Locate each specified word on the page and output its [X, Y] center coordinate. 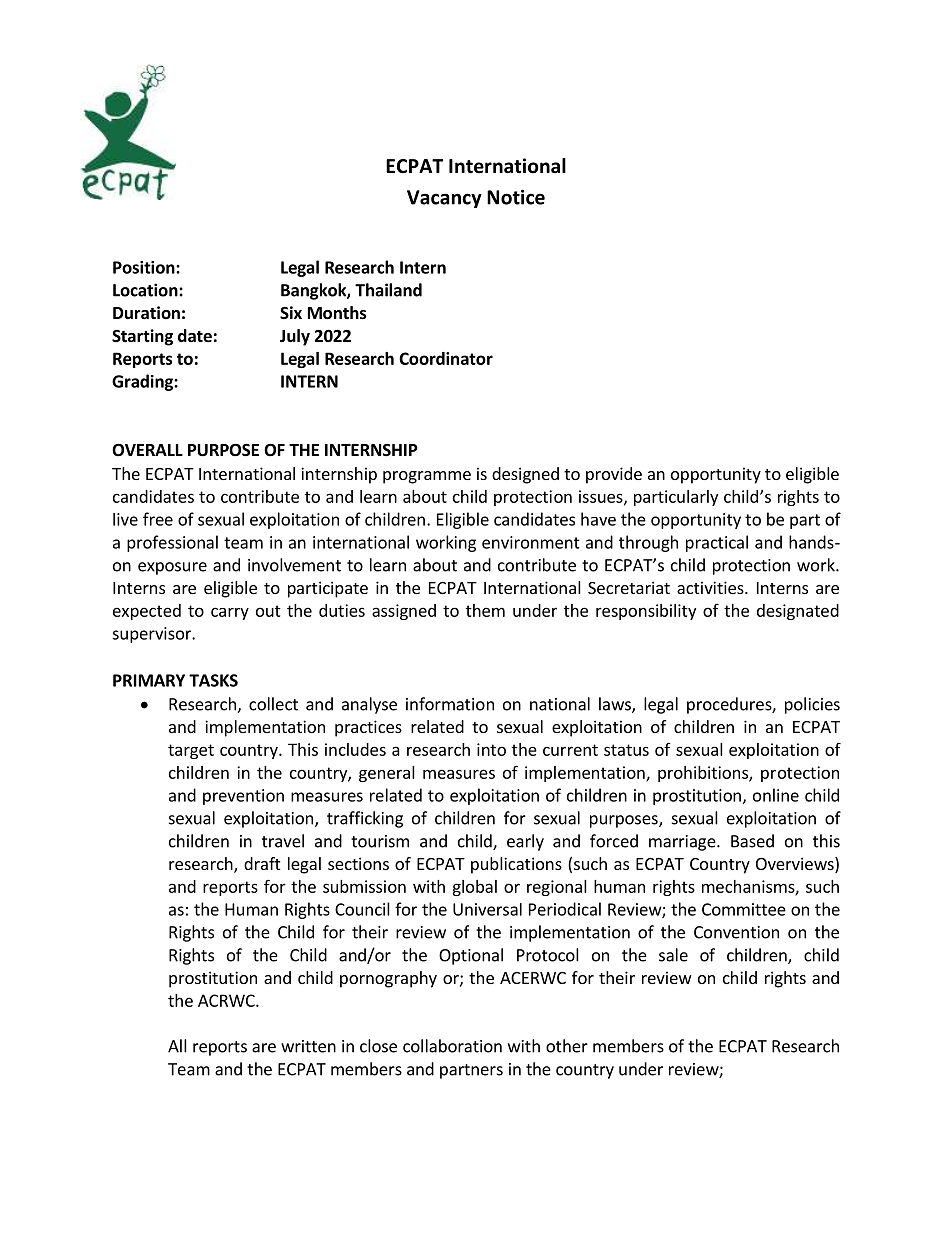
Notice [516, 197]
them [485, 610]
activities [711, 587]
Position [145, 267]
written [308, 1046]
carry [230, 613]
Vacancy [444, 199]
